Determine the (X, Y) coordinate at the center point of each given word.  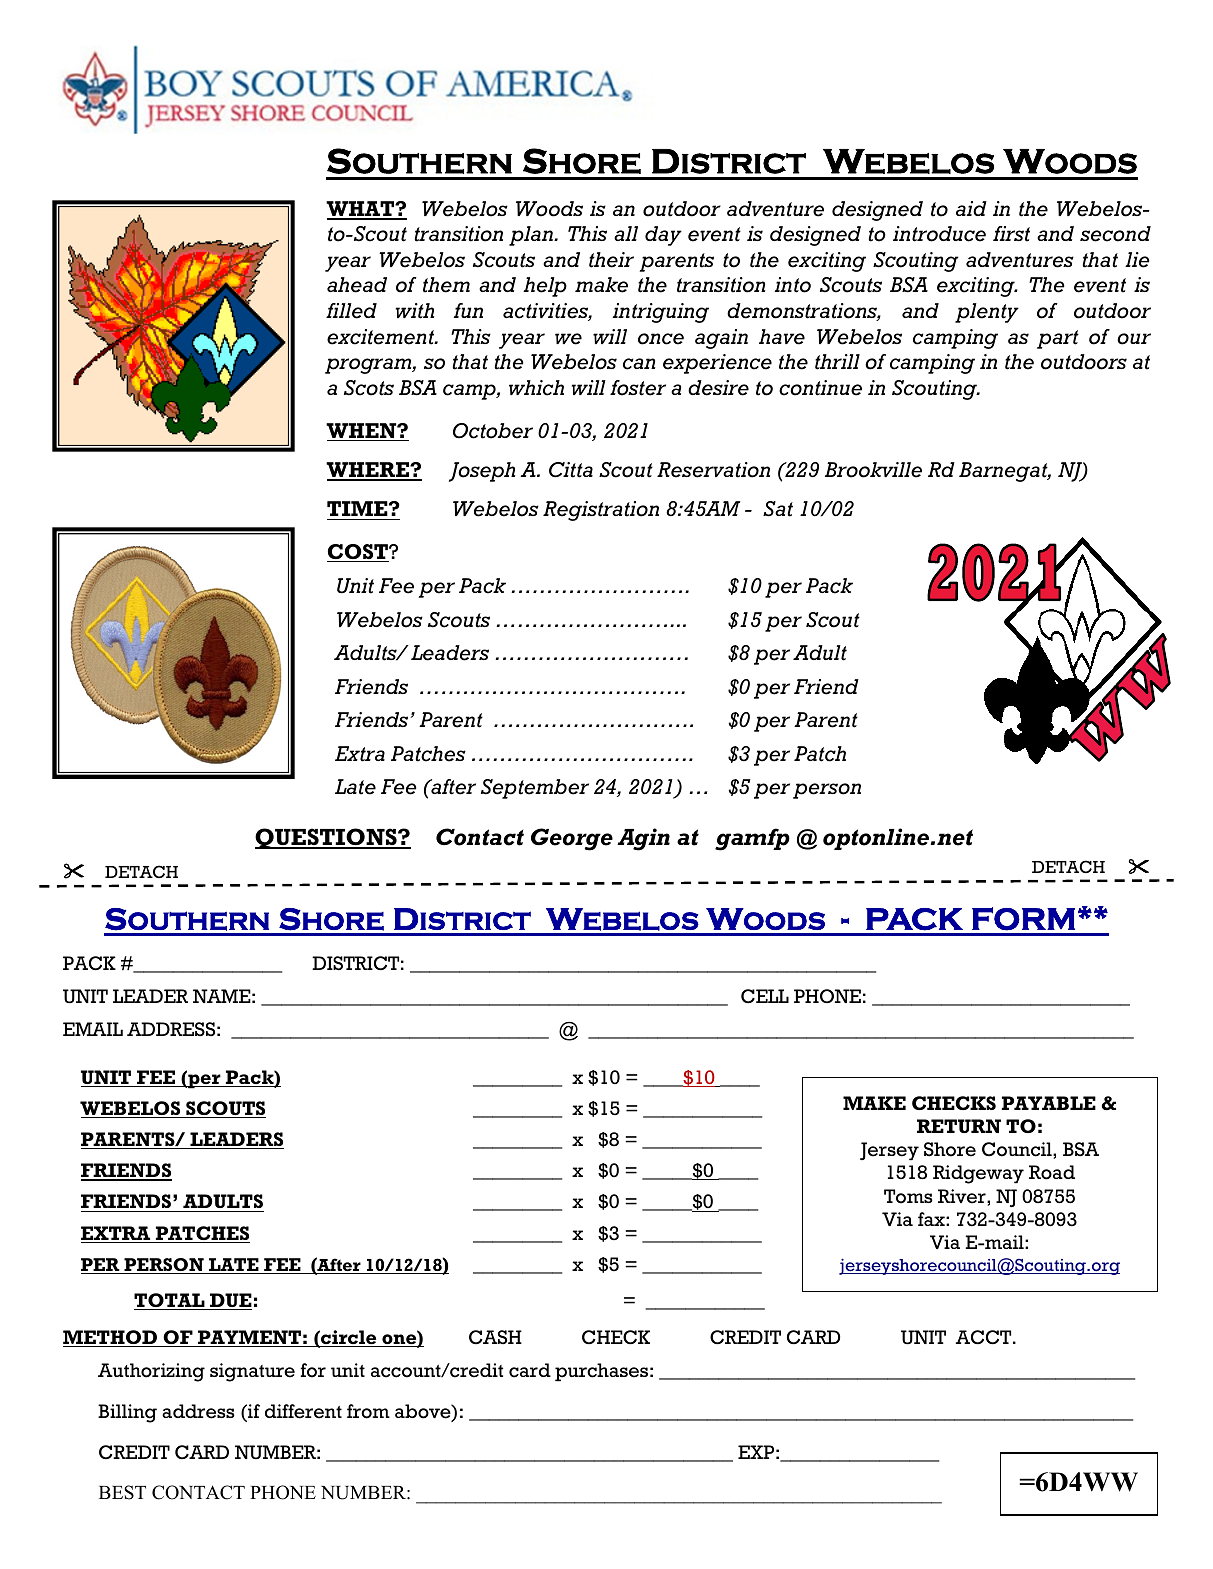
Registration (601, 511)
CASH (495, 1337)
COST (358, 553)
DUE (230, 1301)
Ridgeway (978, 1174)
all (626, 233)
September (535, 789)
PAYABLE (1049, 1103)
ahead (357, 285)
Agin (643, 839)
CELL (765, 996)
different (303, 1411)
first (1011, 234)
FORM (1023, 919)
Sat (778, 509)
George (572, 839)
